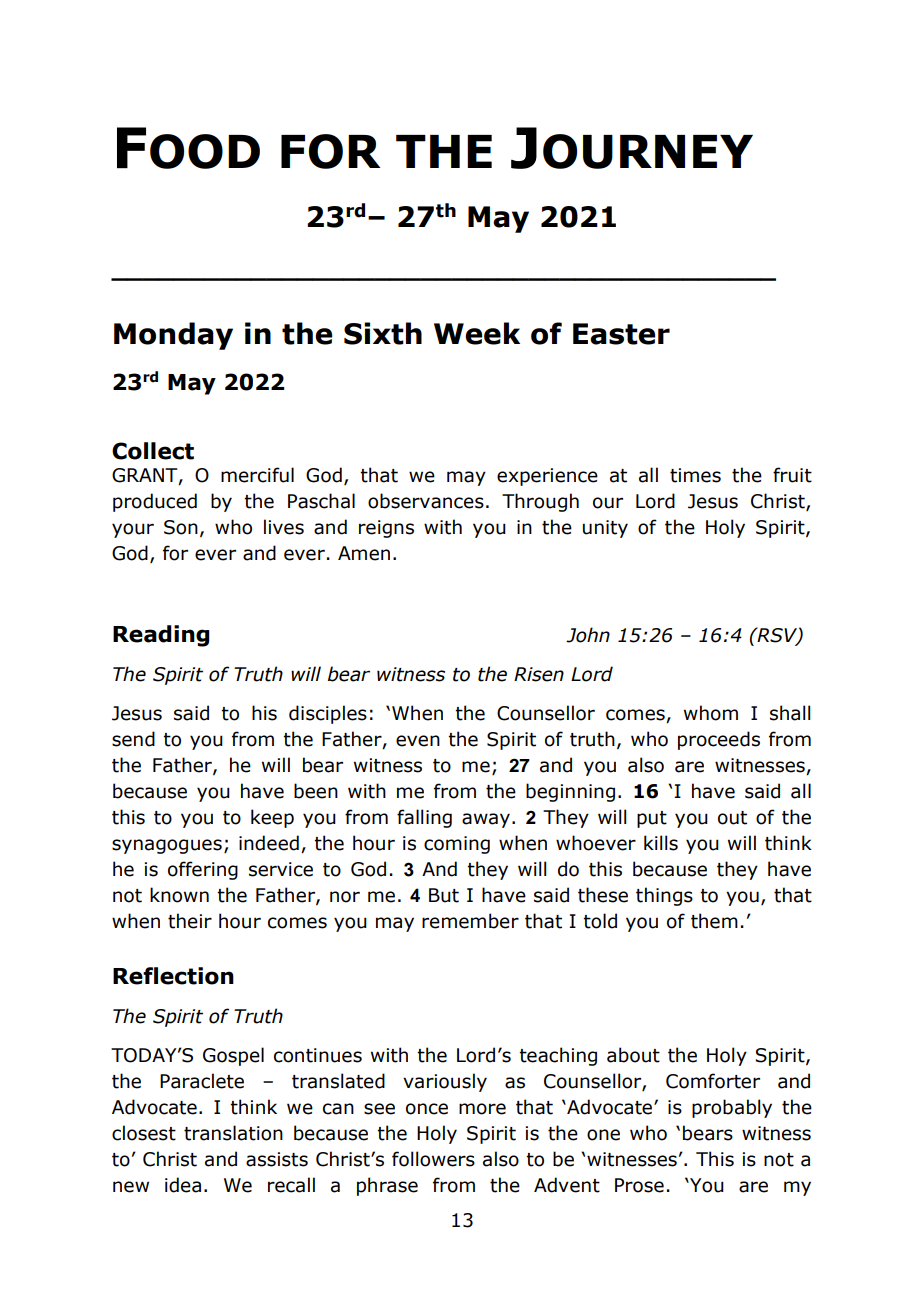 Image resolution: width=924 pixels, height=1308 pixels. Describe the element at coordinates (470, 921) in the image. I see `remember` at that location.
